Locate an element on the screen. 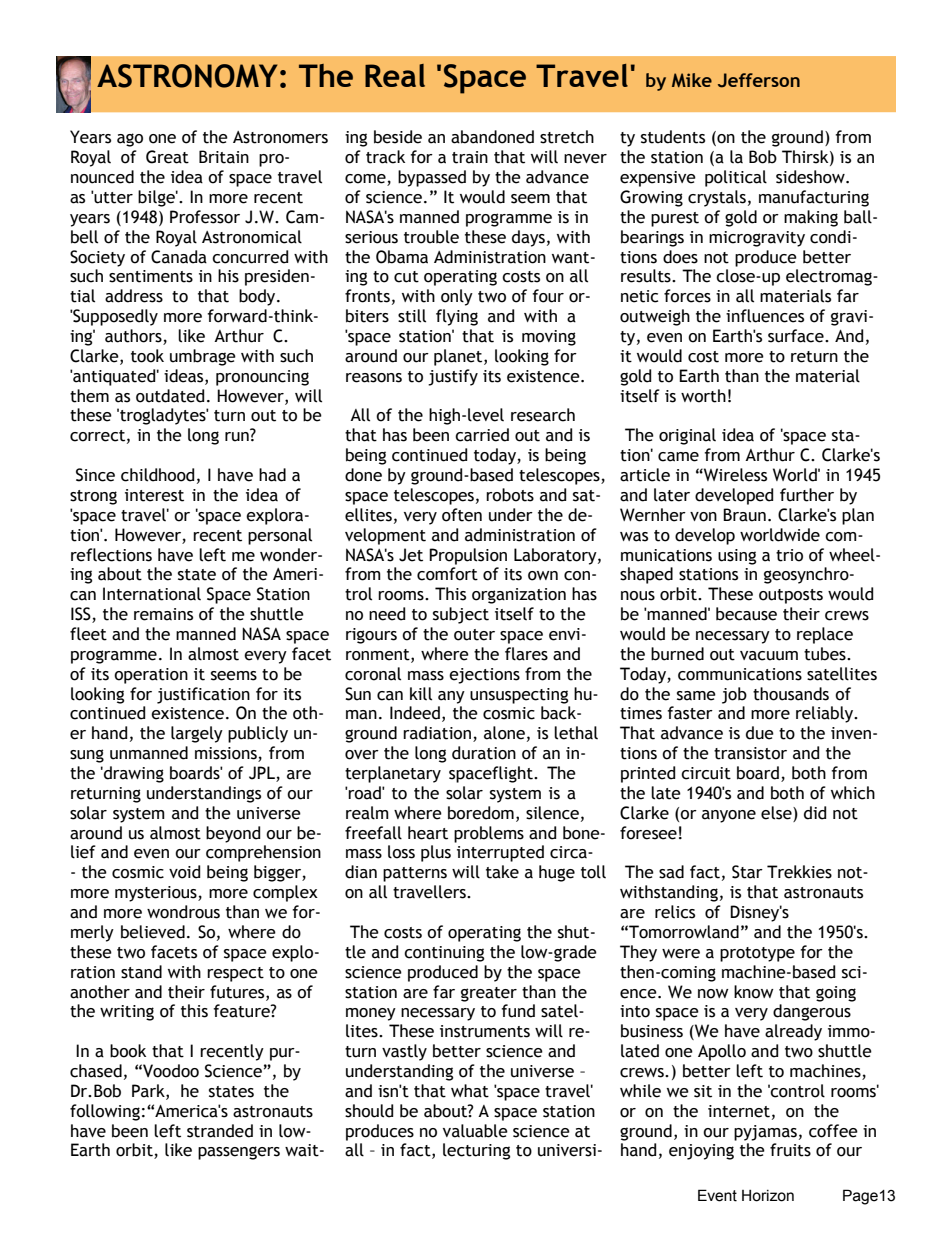 This screenshot has width=952, height=1233. Star is located at coordinates (747, 872).
